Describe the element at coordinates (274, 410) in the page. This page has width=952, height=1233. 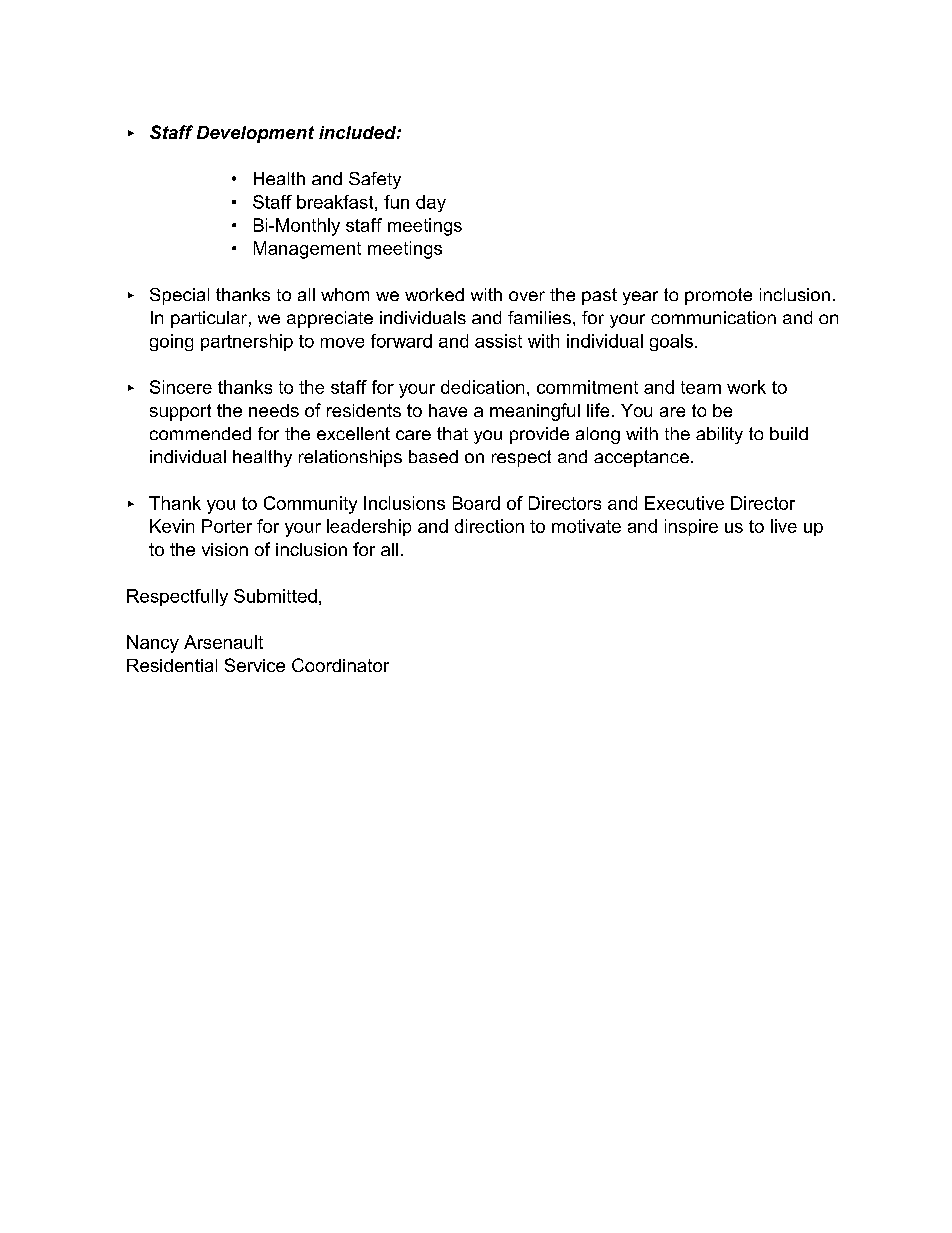
I see `needs` at that location.
